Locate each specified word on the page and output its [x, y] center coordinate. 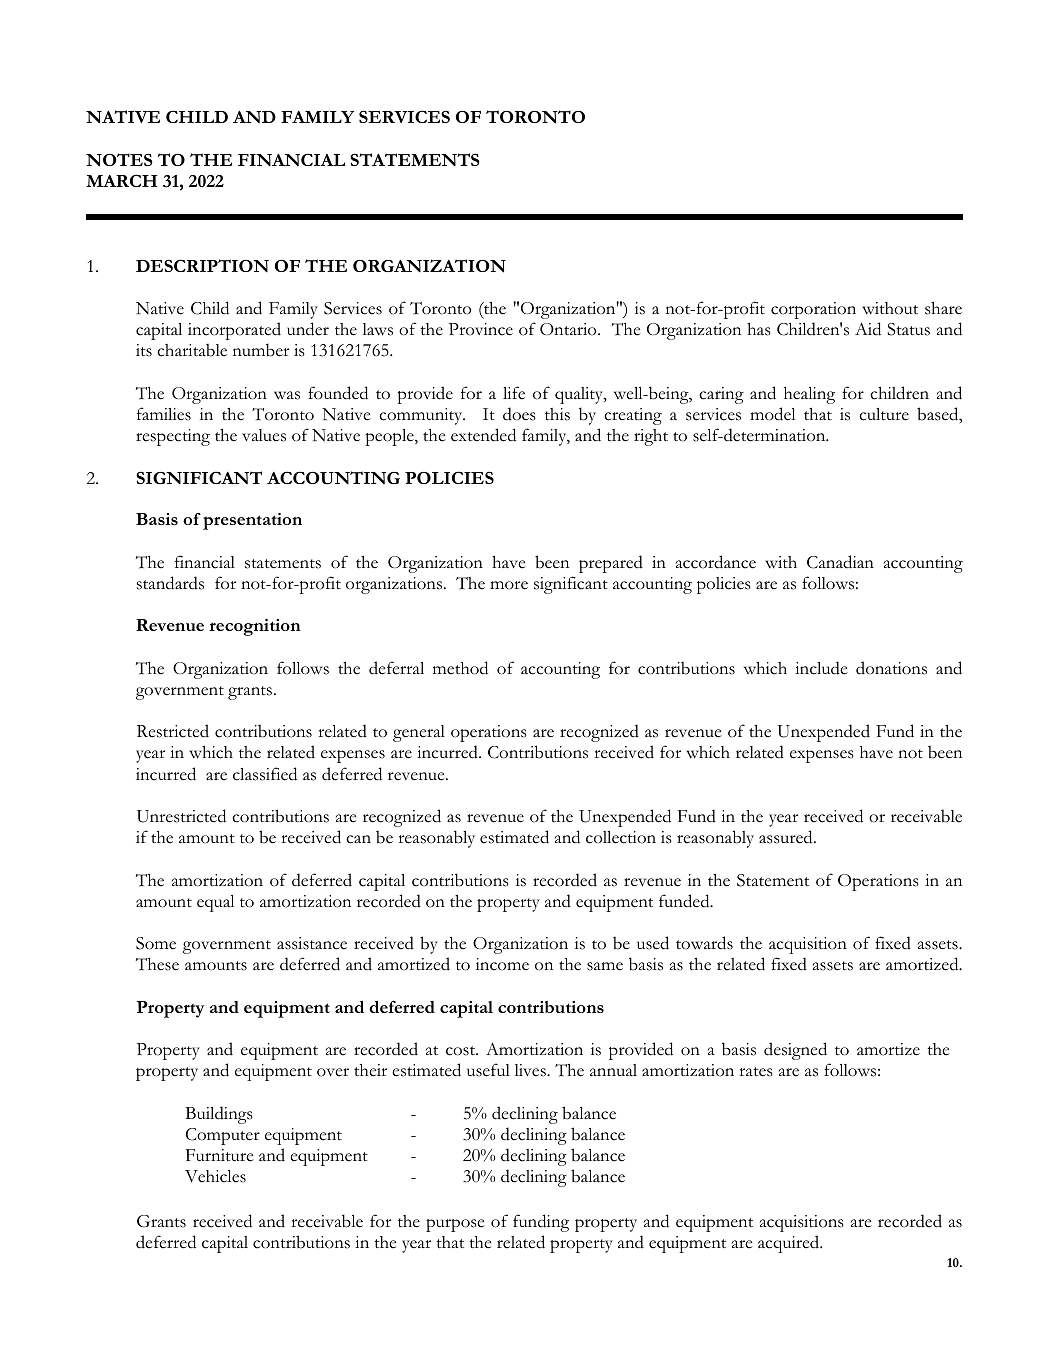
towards [704, 943]
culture [884, 414]
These [157, 964]
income [502, 964]
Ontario [569, 329]
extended [483, 435]
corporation [813, 310]
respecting [173, 437]
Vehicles [215, 1176]
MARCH [121, 180]
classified [265, 774]
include [821, 668]
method [460, 668]
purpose [455, 1225]
